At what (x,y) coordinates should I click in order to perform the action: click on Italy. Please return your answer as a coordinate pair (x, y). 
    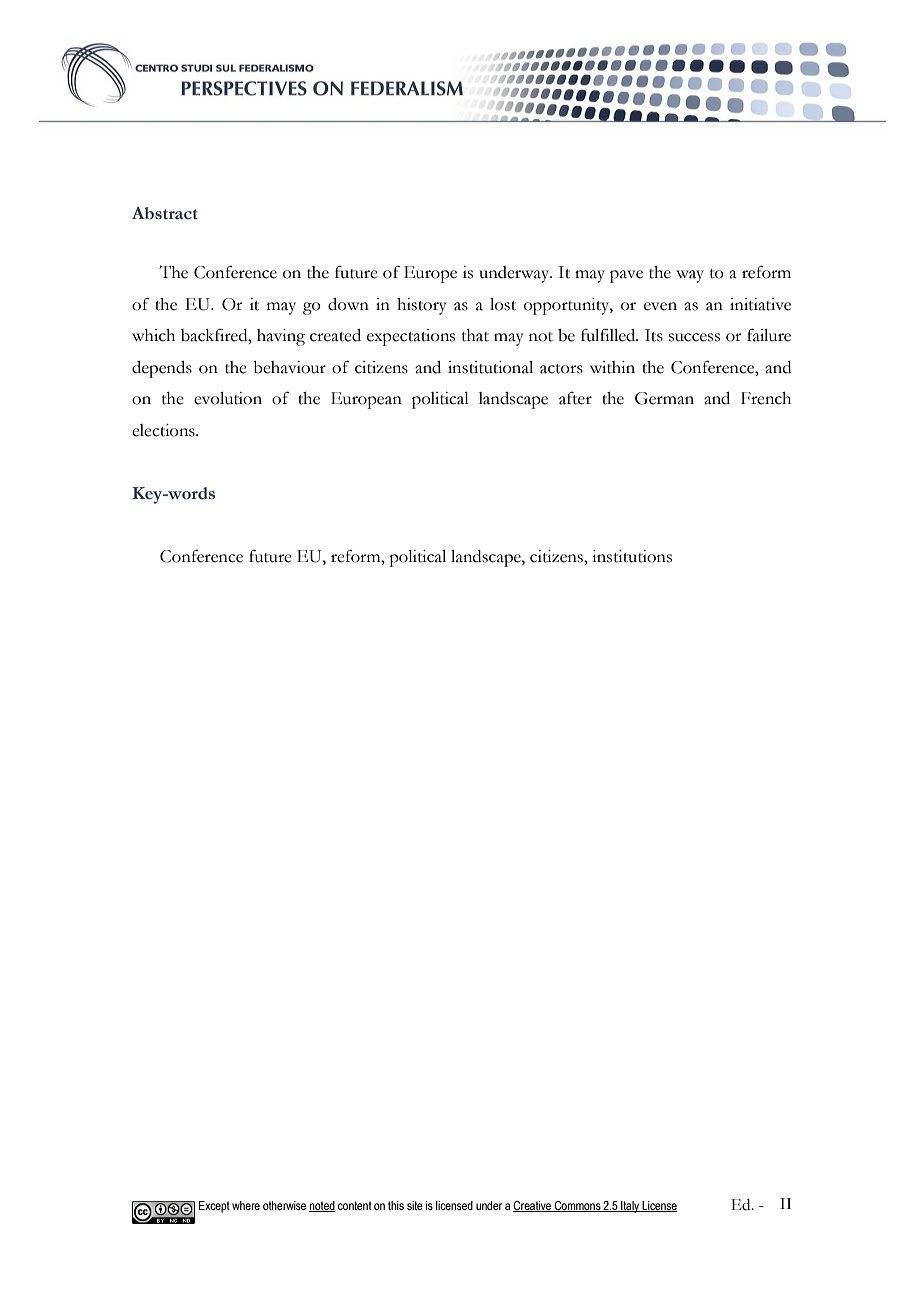
    Looking at the image, I should click on (630, 1207).
